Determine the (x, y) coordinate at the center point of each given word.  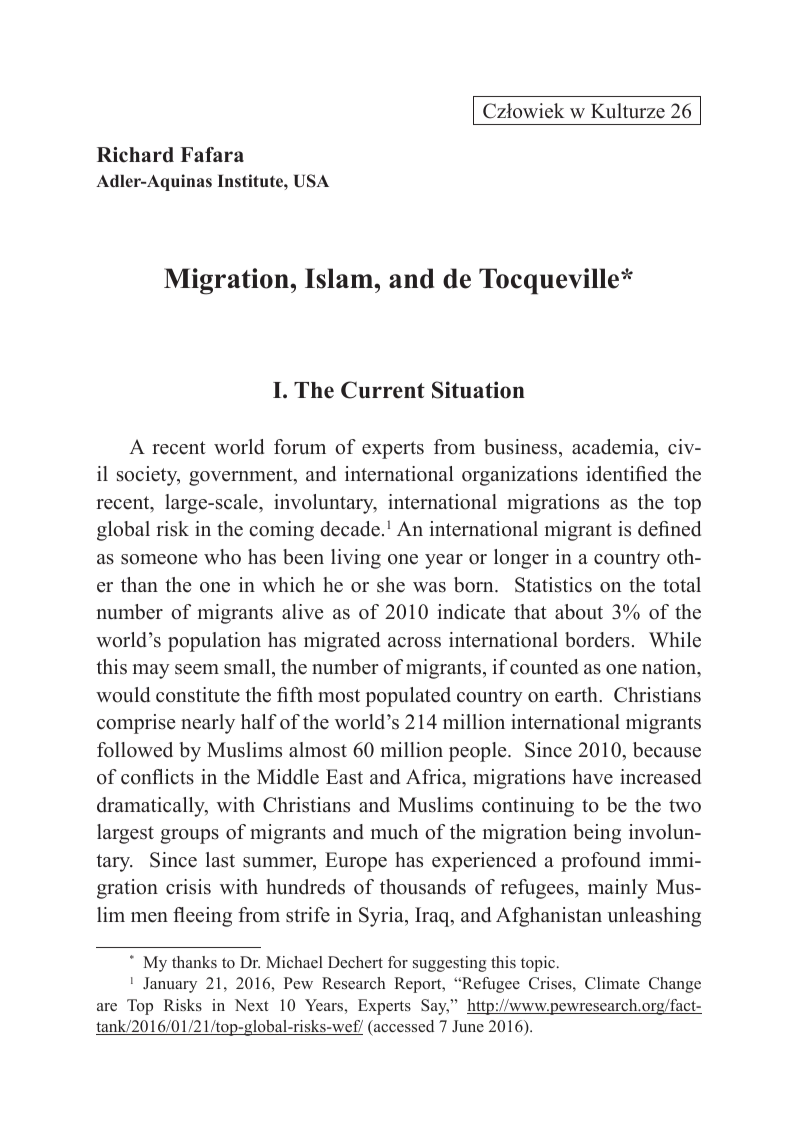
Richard (135, 155)
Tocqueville (550, 281)
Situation (478, 390)
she (391, 585)
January (170, 985)
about (579, 612)
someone (159, 559)
